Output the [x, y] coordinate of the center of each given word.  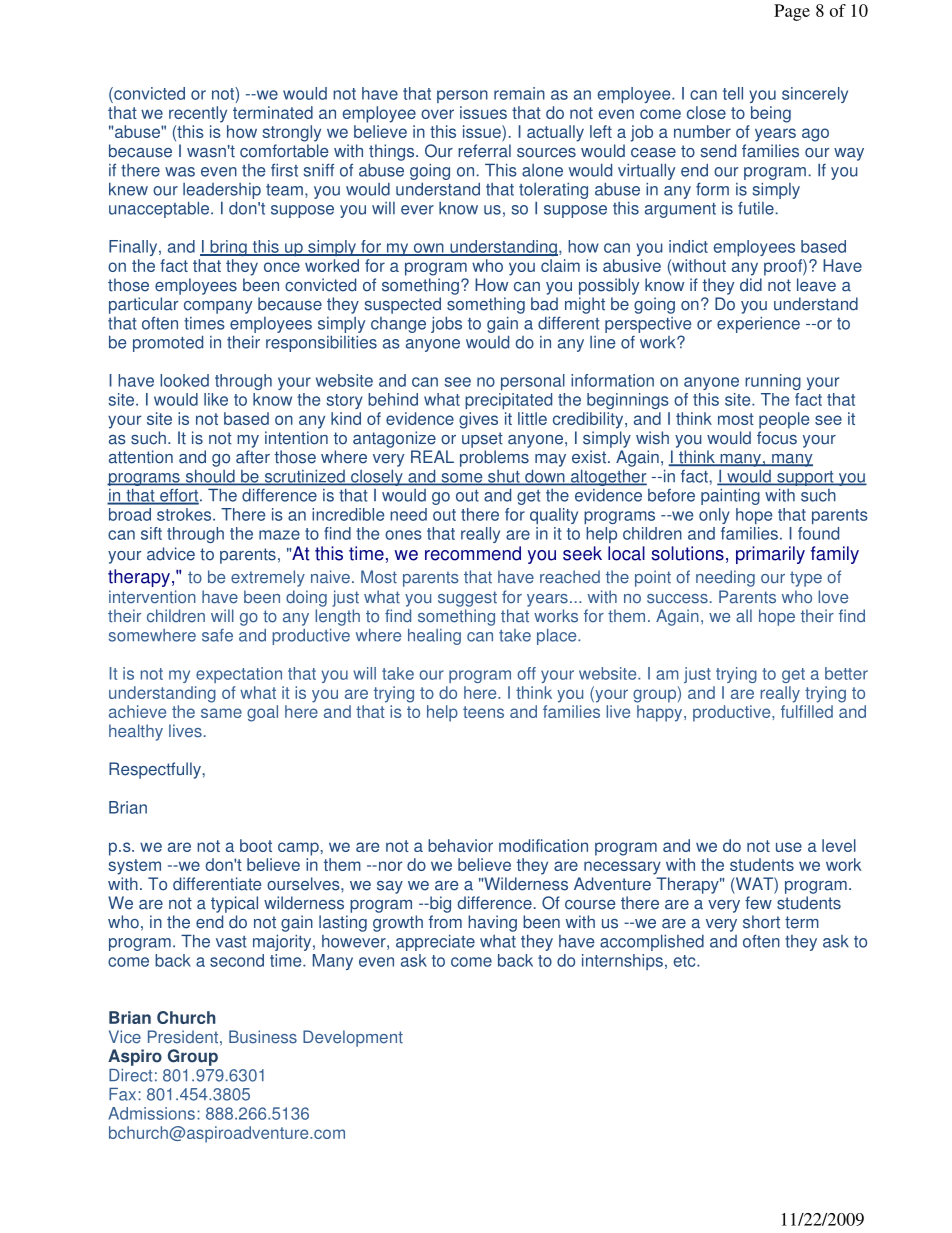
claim [560, 265]
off [526, 673]
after [253, 457]
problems [494, 458]
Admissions [151, 1113]
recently [198, 114]
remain [519, 93]
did [751, 285]
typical [234, 904]
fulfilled [807, 711]
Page [792, 12]
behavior [460, 845]
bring [228, 248]
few [758, 903]
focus [777, 438]
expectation [239, 675]
